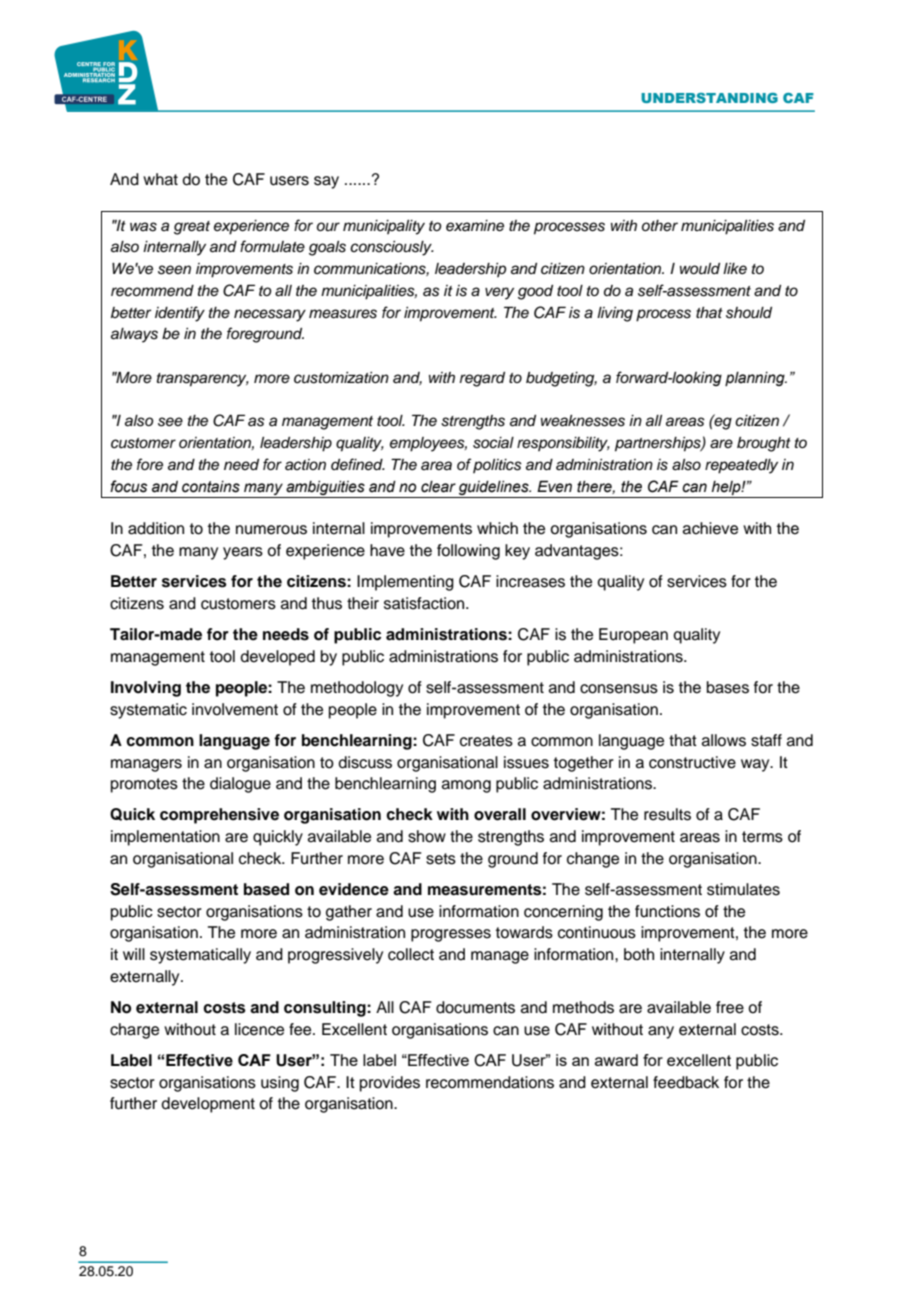 The image size is (924, 1308). What do you see at coordinates (475, 226) in the image?
I see `examine` at bounding box center [475, 226].
